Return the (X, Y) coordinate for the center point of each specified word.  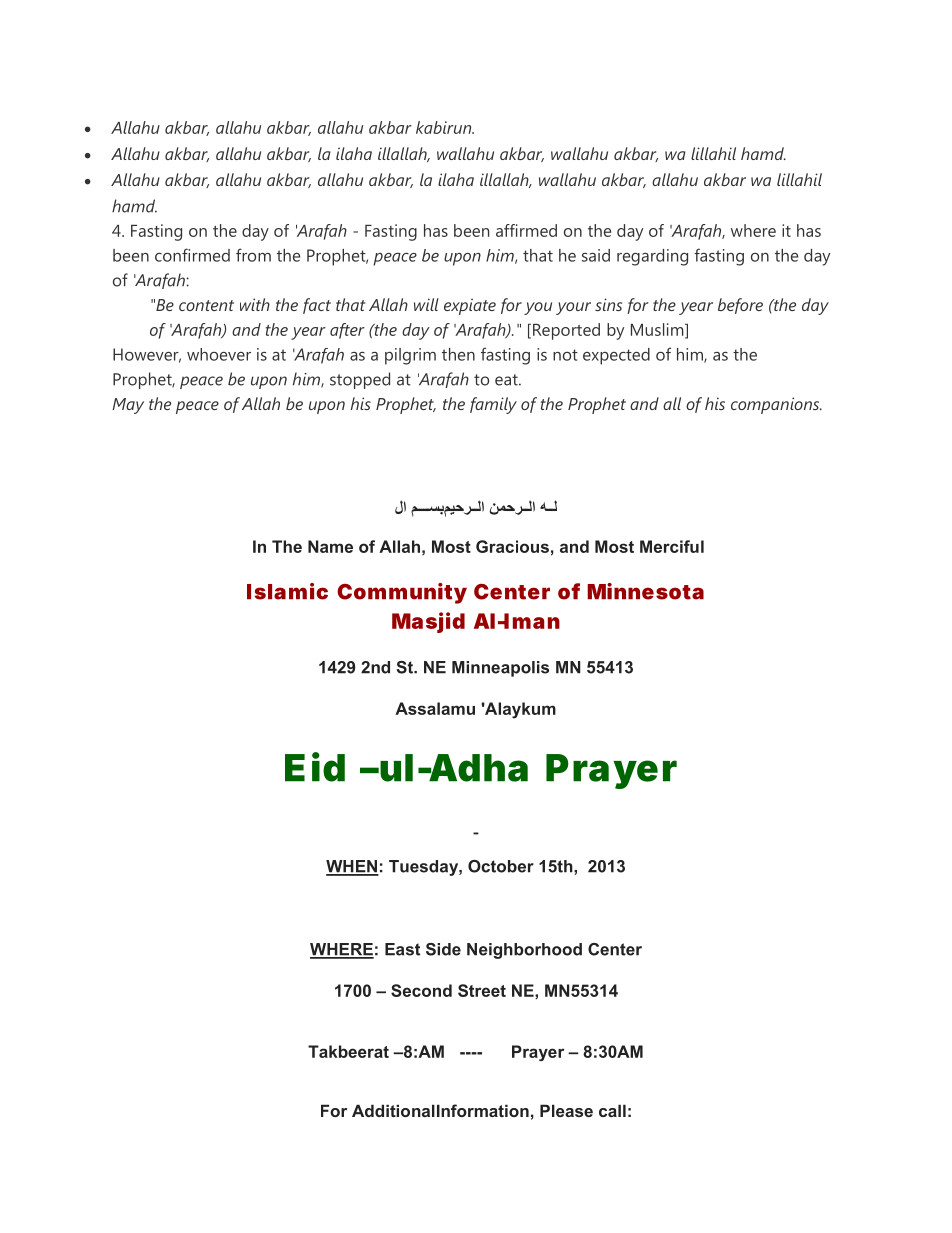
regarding (652, 257)
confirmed (192, 255)
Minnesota (645, 591)
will (426, 304)
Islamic (287, 591)
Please (566, 1110)
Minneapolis (500, 669)
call (612, 1110)
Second (421, 990)
